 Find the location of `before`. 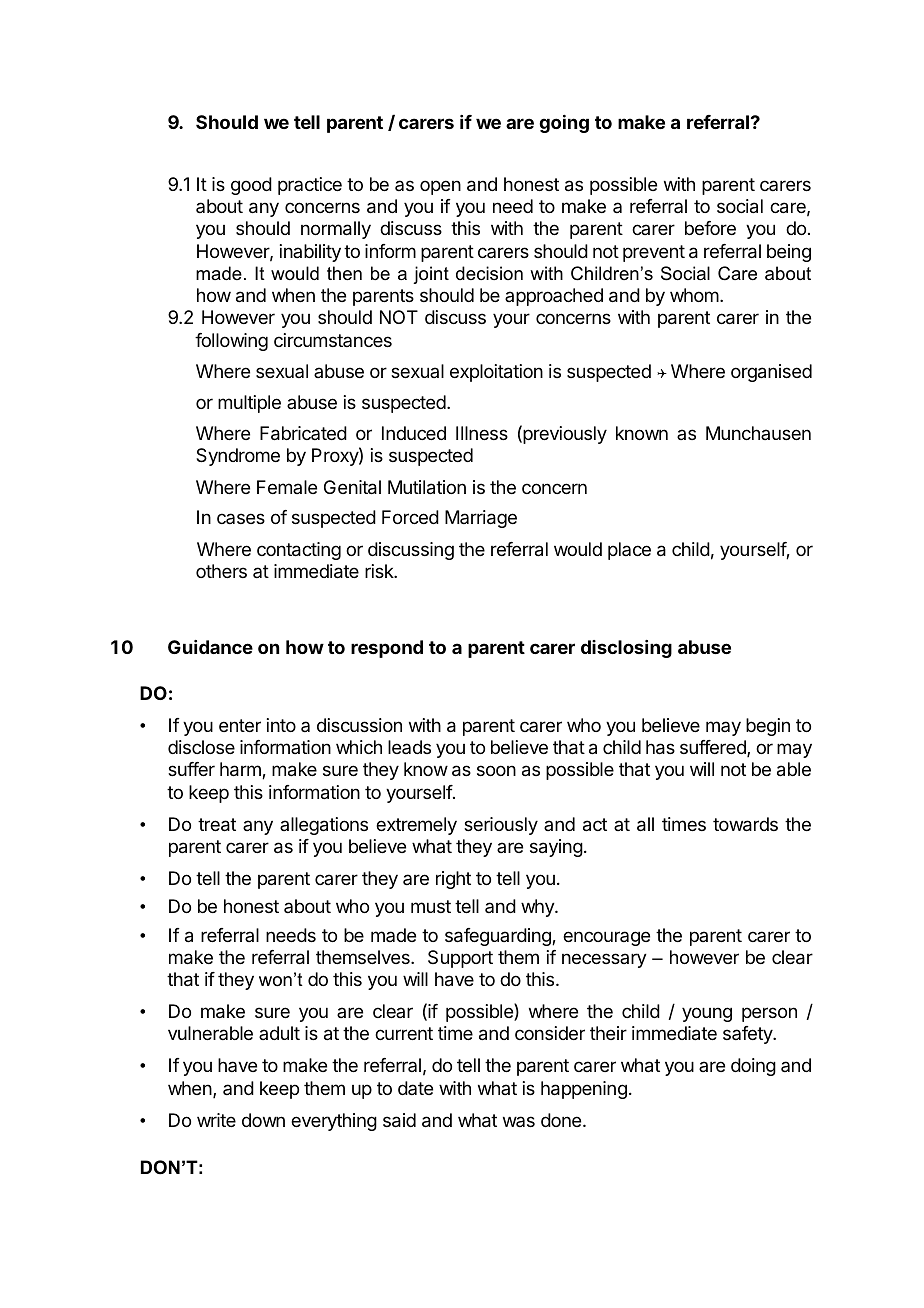

before is located at coordinates (710, 228).
